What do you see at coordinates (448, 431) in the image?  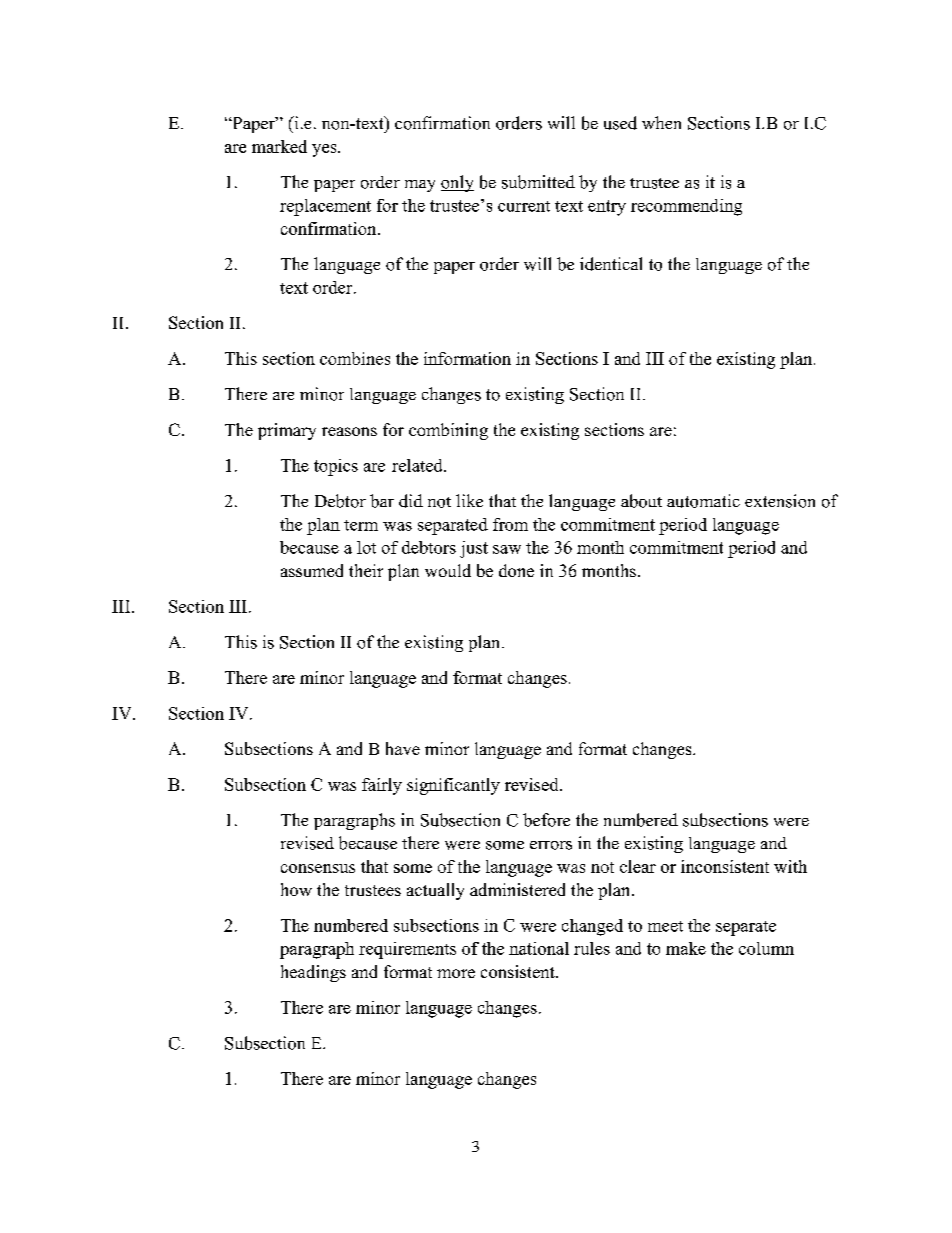 I see `combining` at bounding box center [448, 431].
